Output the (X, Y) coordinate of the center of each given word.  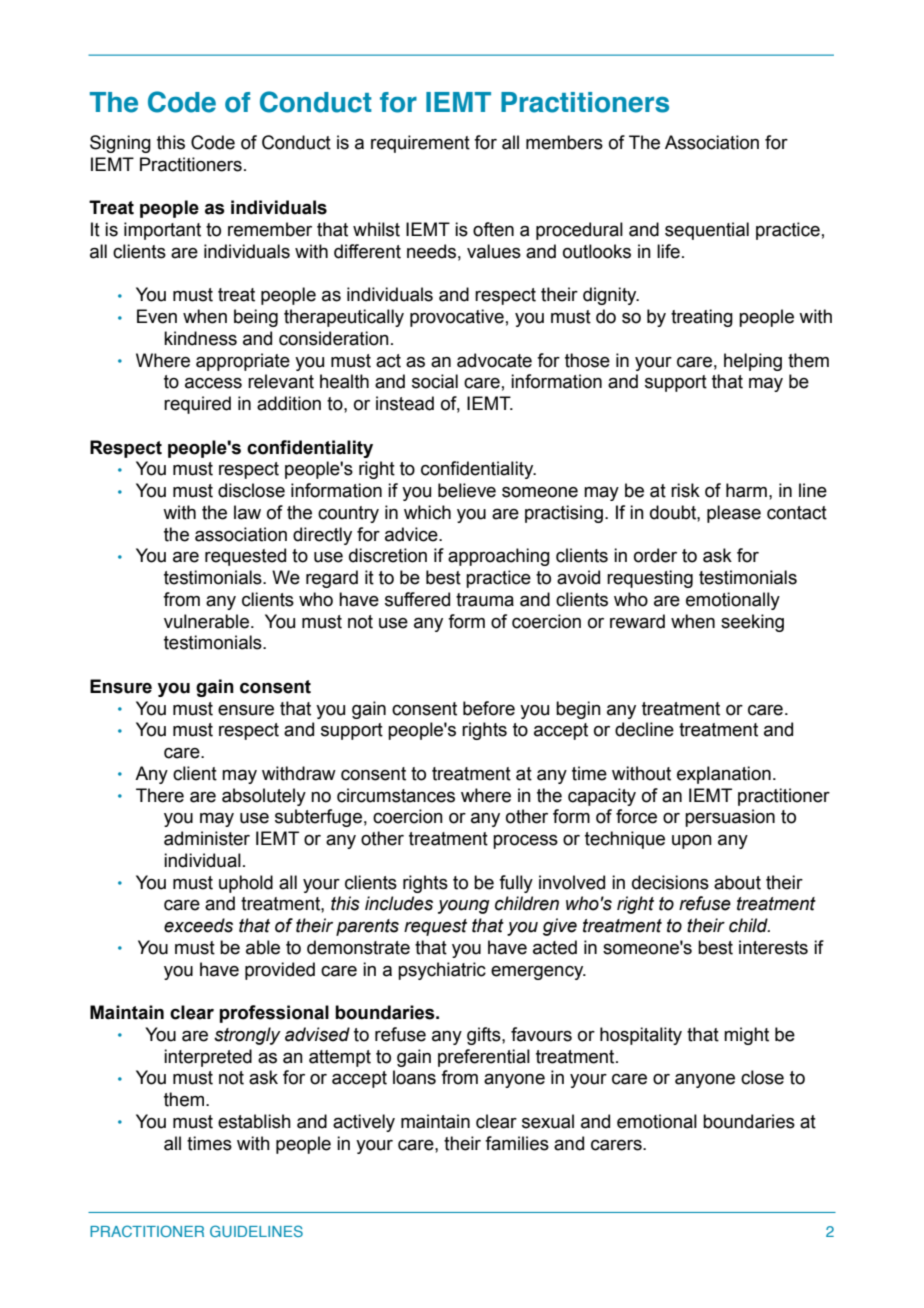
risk (685, 490)
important (162, 231)
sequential (707, 231)
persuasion (730, 818)
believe (467, 490)
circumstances (396, 795)
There (160, 795)
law (247, 512)
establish (254, 1121)
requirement (420, 144)
